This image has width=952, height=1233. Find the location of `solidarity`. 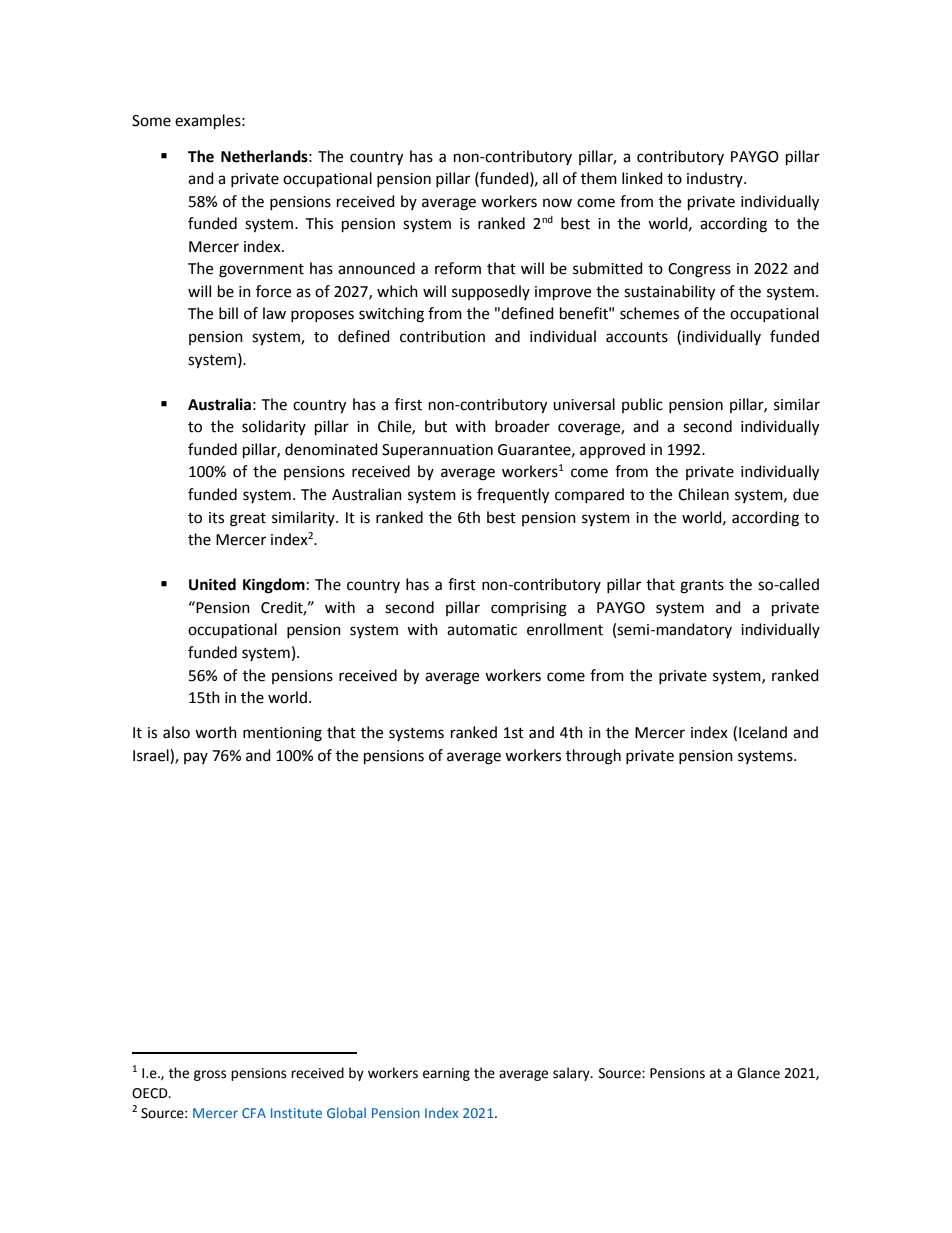

solidarity is located at coordinates (274, 427).
